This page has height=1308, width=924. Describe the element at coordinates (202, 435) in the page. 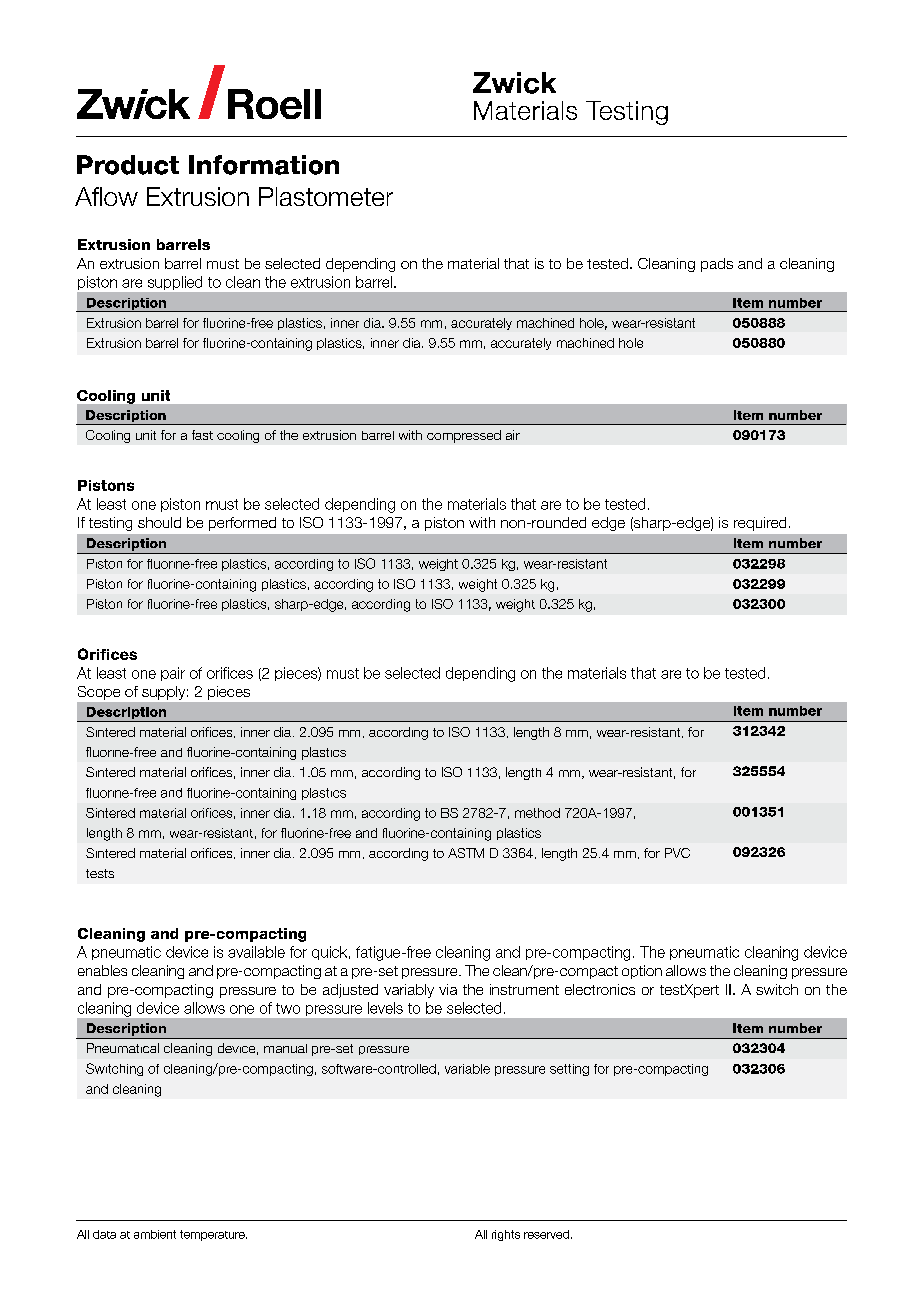

I see `fast` at that location.
